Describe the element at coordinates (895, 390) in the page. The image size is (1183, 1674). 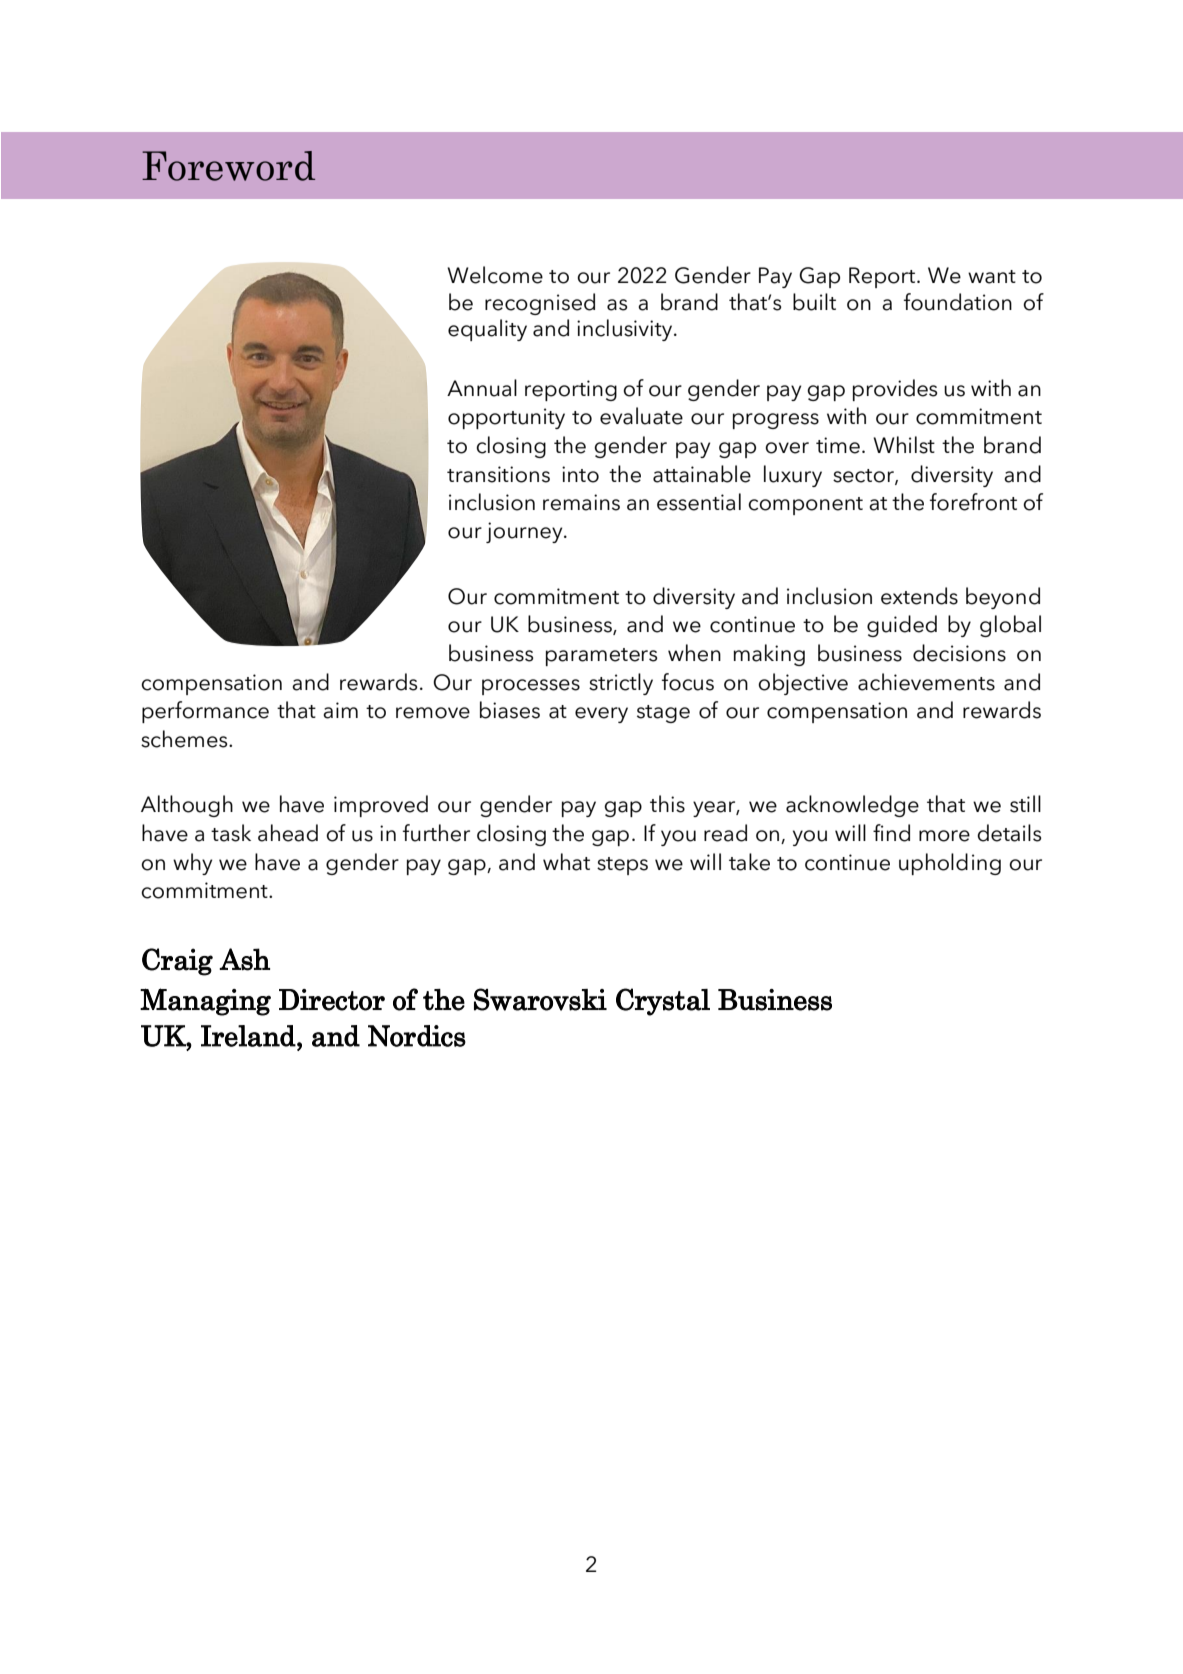
I see `provides` at that location.
